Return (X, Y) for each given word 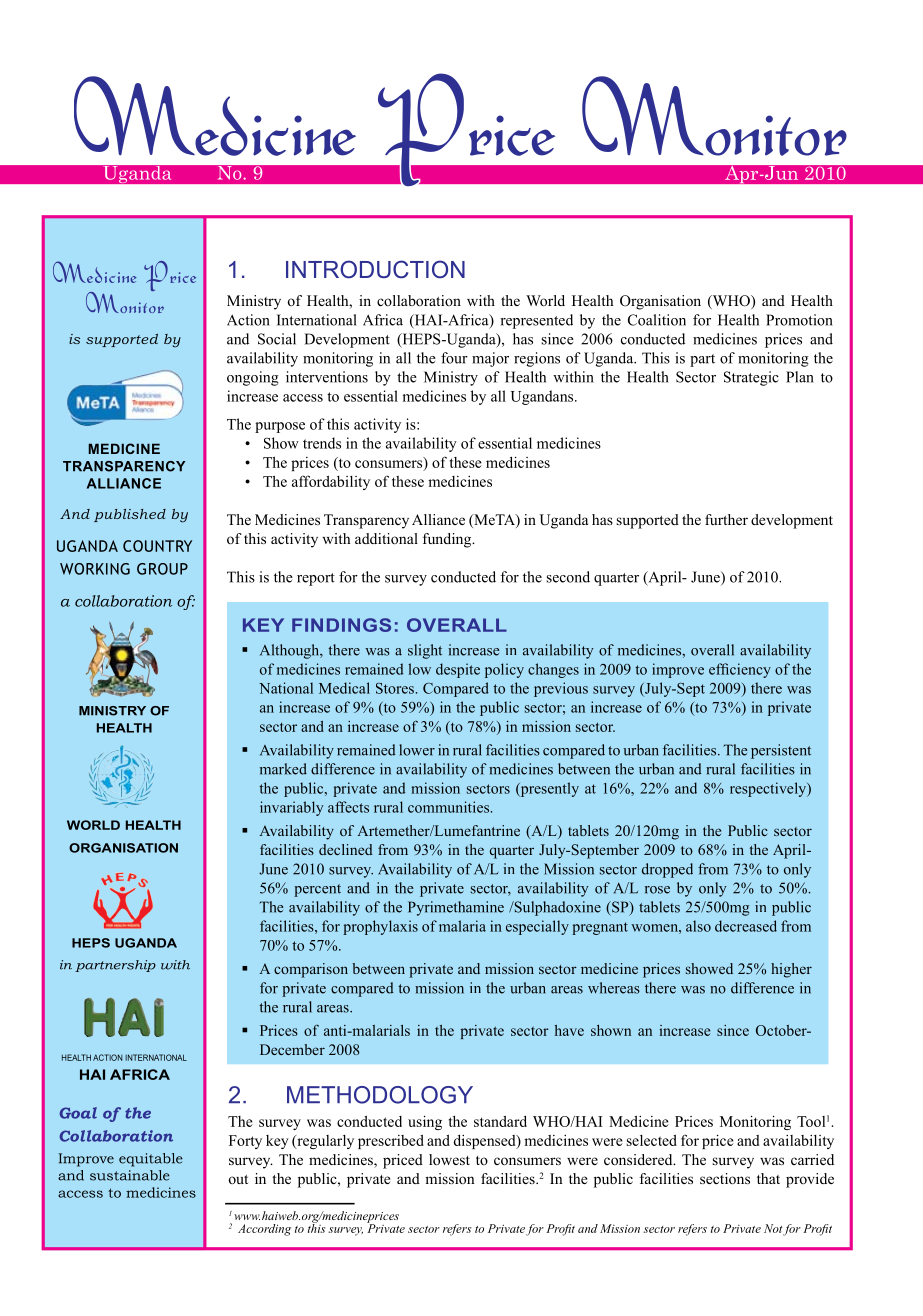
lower (417, 750)
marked (283, 769)
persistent (781, 751)
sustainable (130, 1175)
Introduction (375, 269)
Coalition (657, 320)
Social (277, 339)
